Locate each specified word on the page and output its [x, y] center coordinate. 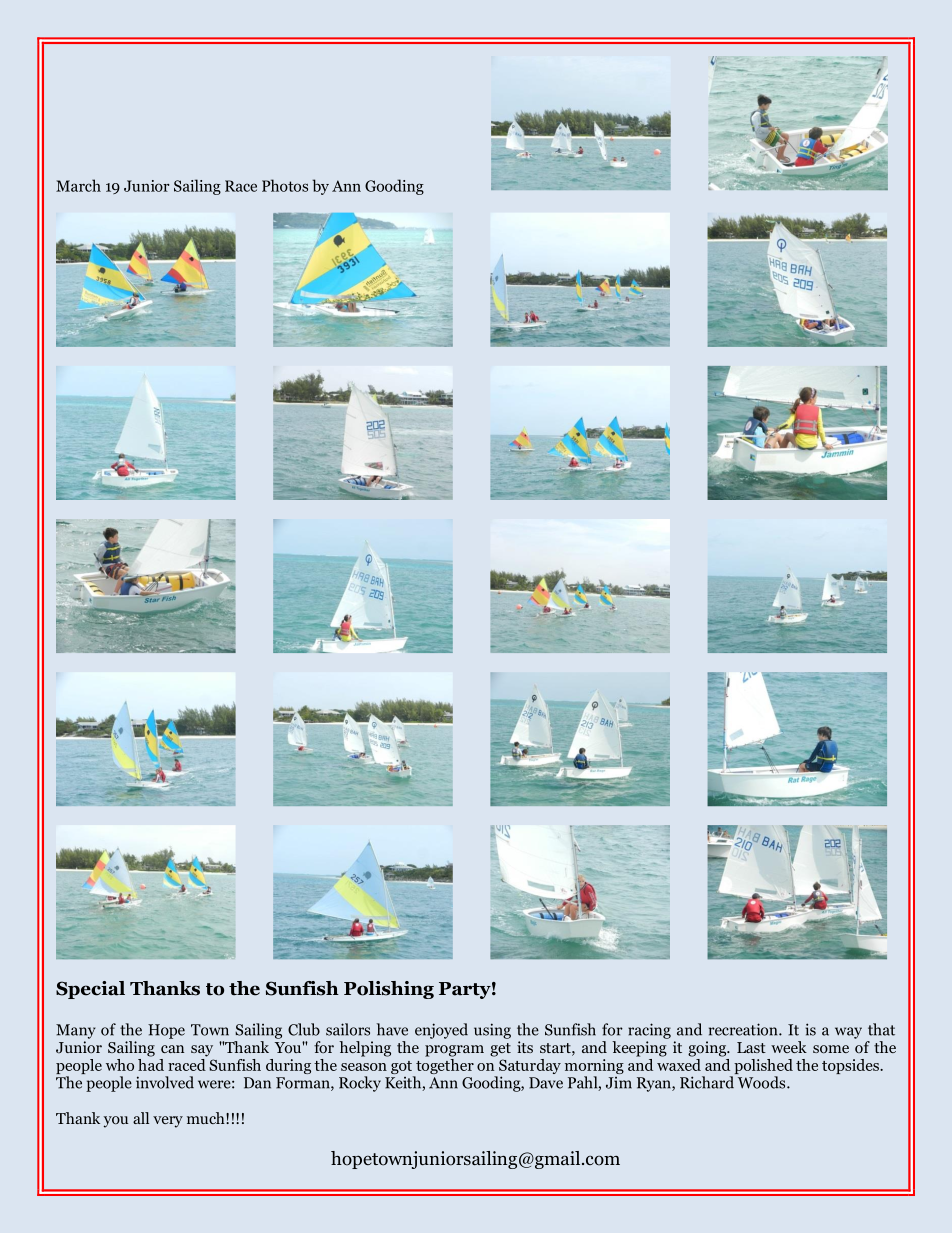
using [492, 1031]
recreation [744, 1029]
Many [76, 1031]
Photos [285, 185]
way [848, 1033]
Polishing [389, 990]
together [444, 1066]
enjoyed [441, 1031]
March [78, 185]
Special [90, 990]
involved [165, 1082]
